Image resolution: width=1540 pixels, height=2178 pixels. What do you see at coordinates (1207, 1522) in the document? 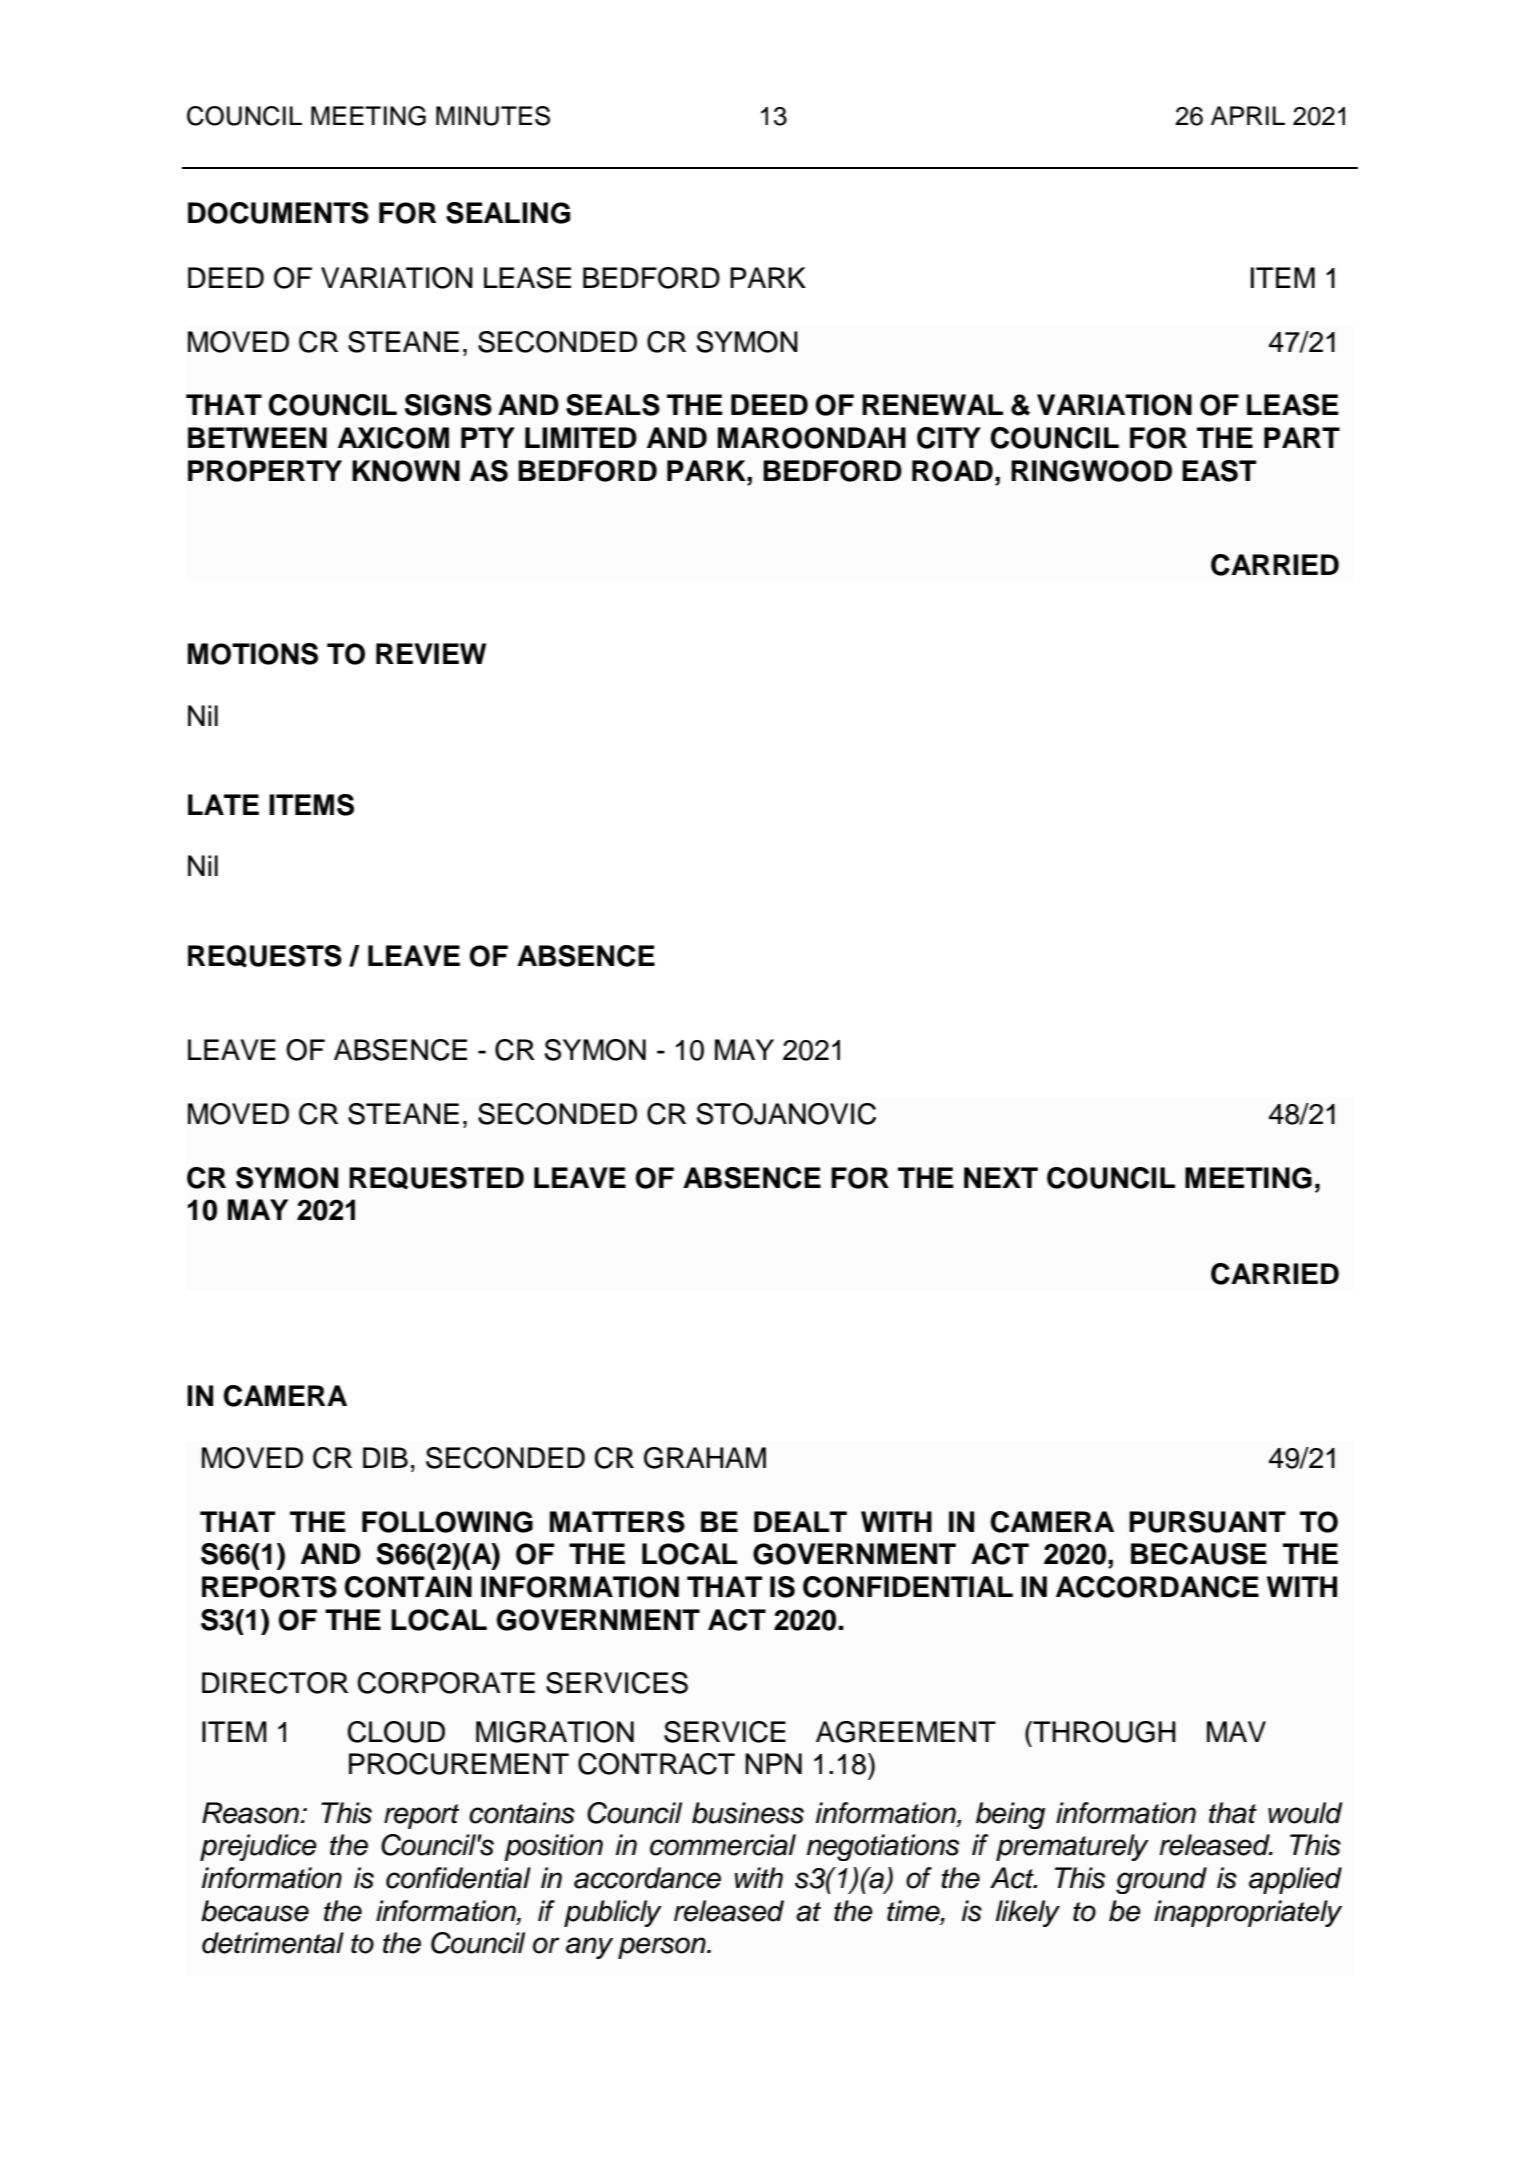
I see `PURSUANT` at bounding box center [1207, 1522].
